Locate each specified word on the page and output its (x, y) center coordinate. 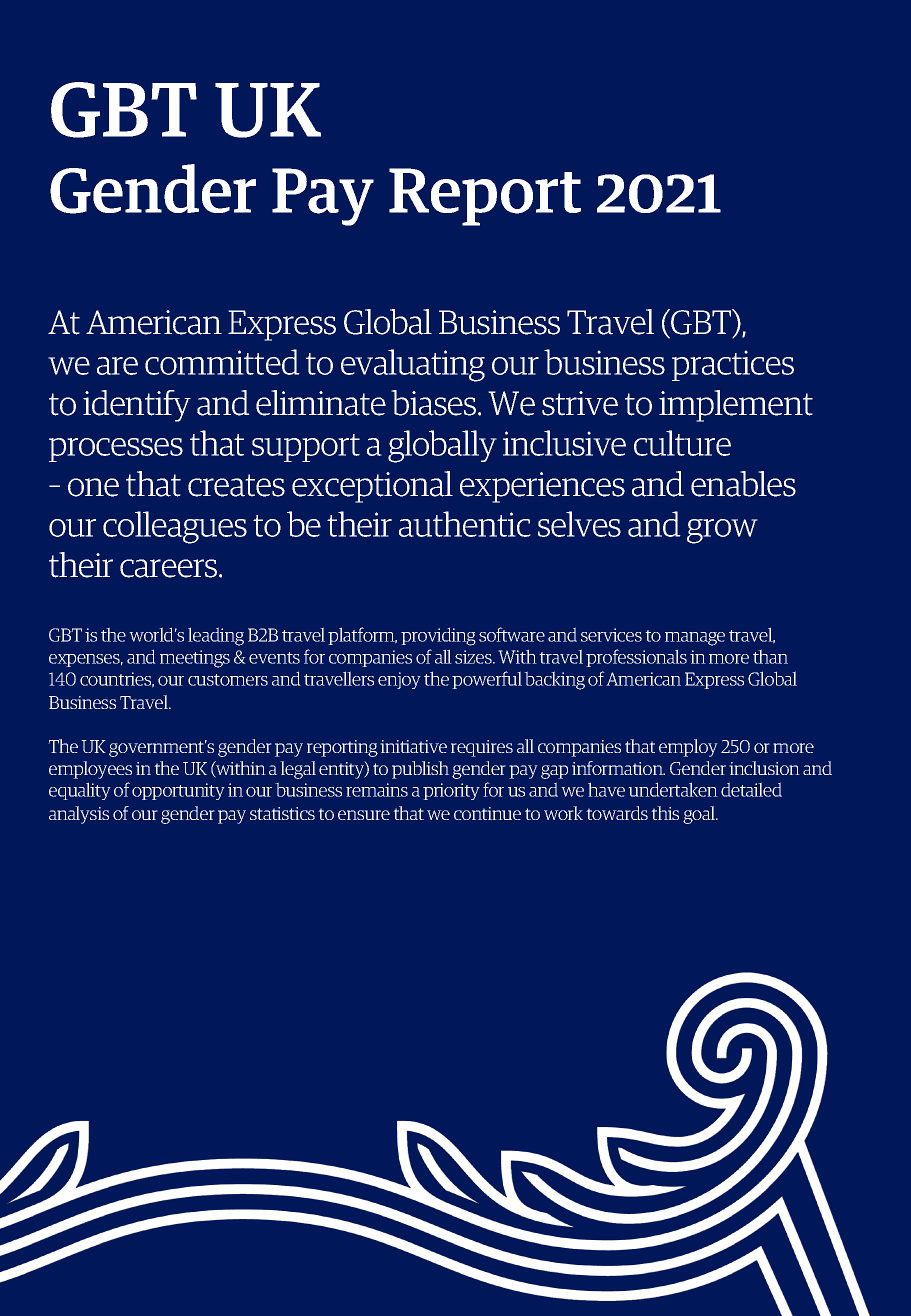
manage (695, 639)
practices (733, 365)
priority (451, 791)
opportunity (178, 791)
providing (438, 636)
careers (170, 568)
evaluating (413, 365)
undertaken (673, 789)
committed (222, 362)
